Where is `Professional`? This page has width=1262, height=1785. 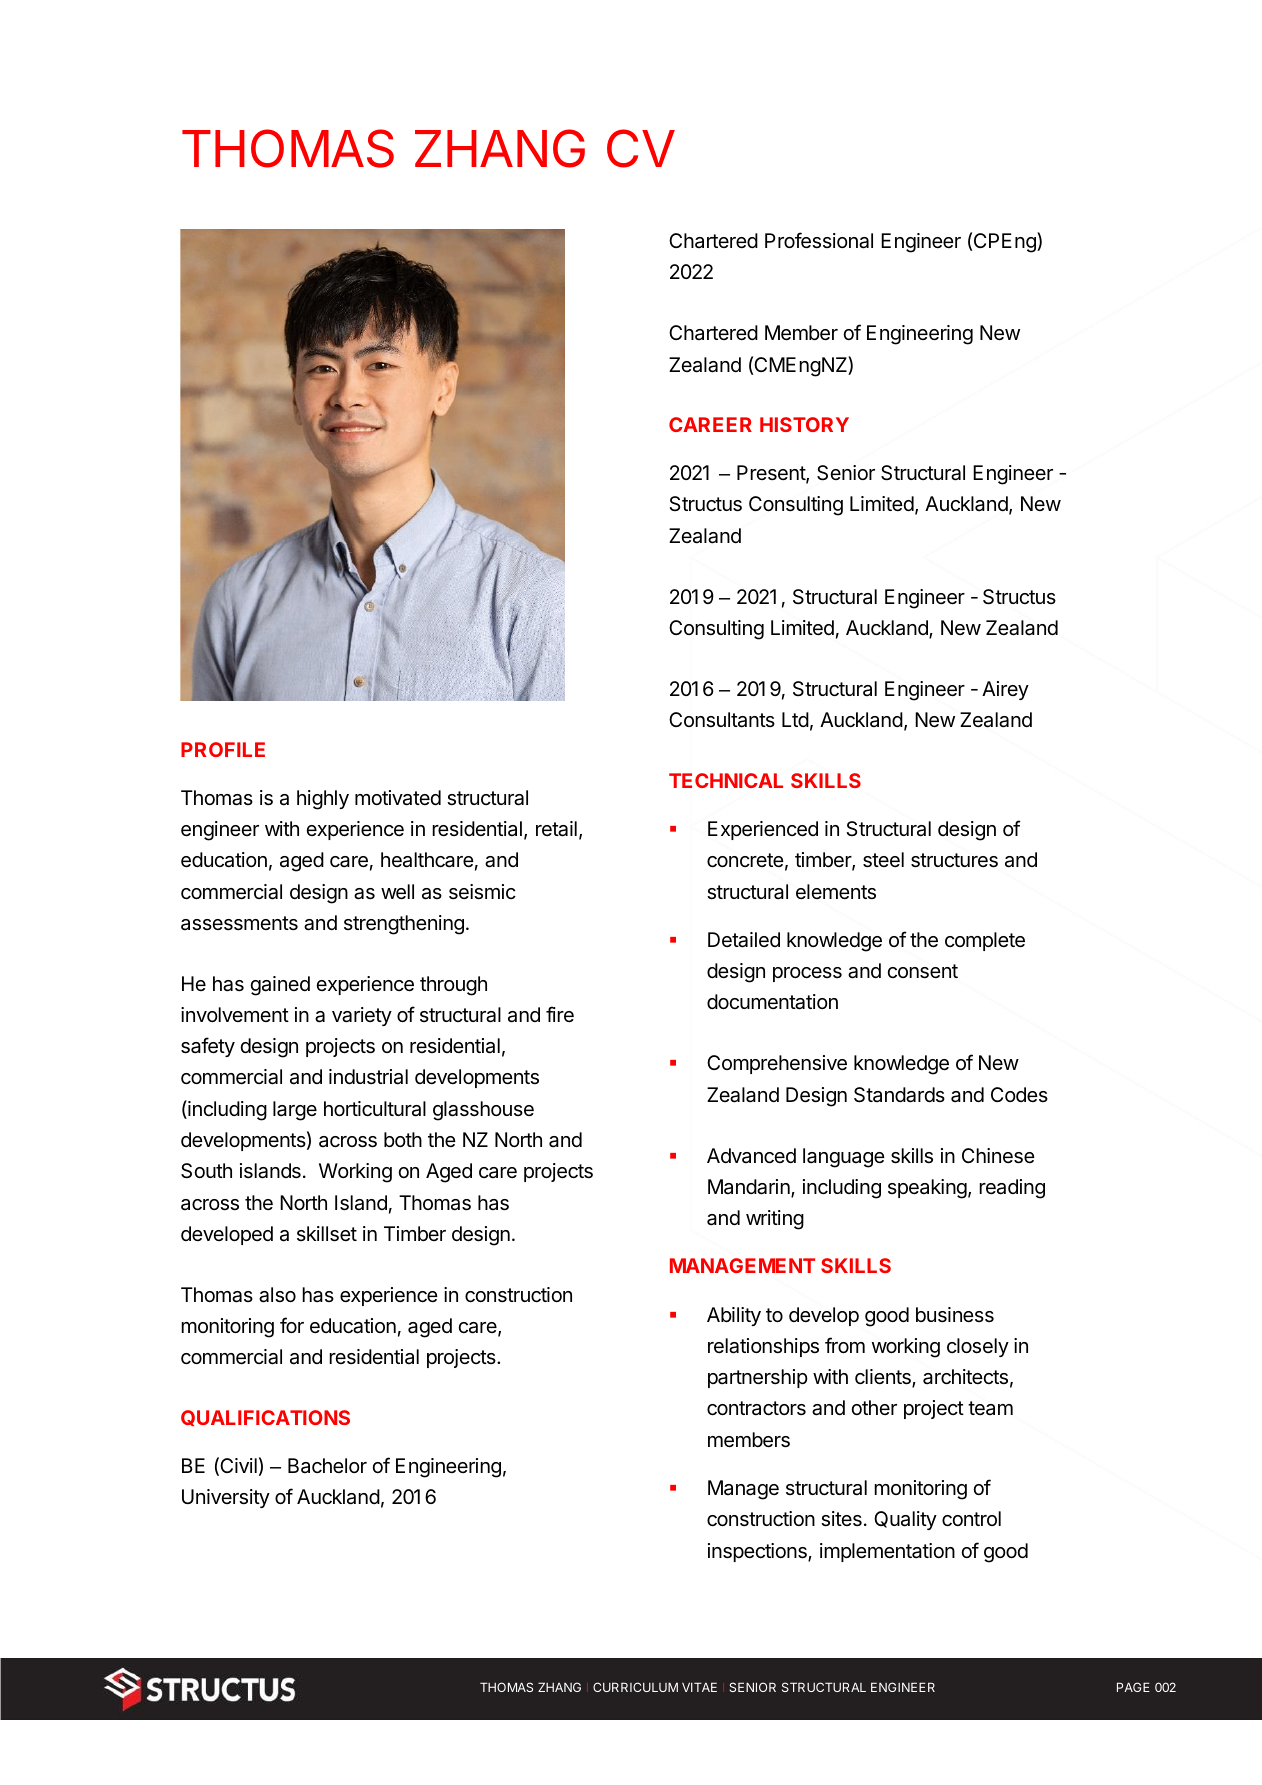 Professional is located at coordinates (819, 240).
